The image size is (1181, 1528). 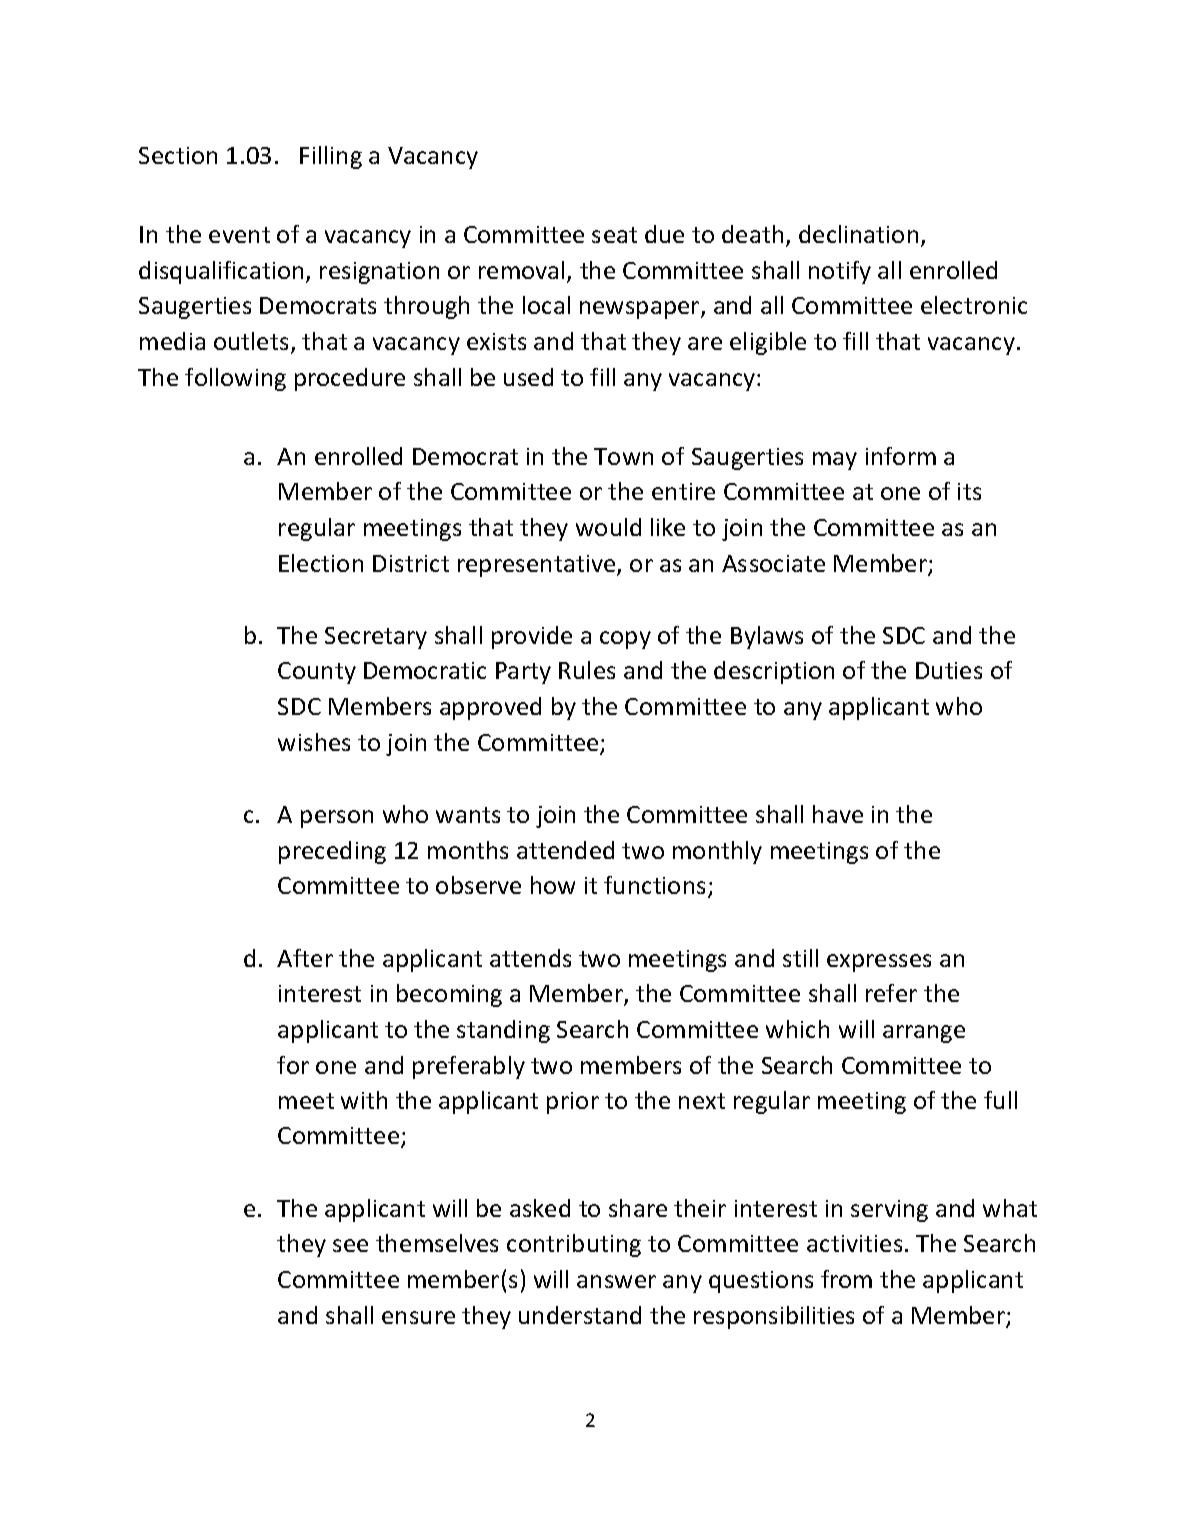 I want to click on standing, so click(x=503, y=1031).
